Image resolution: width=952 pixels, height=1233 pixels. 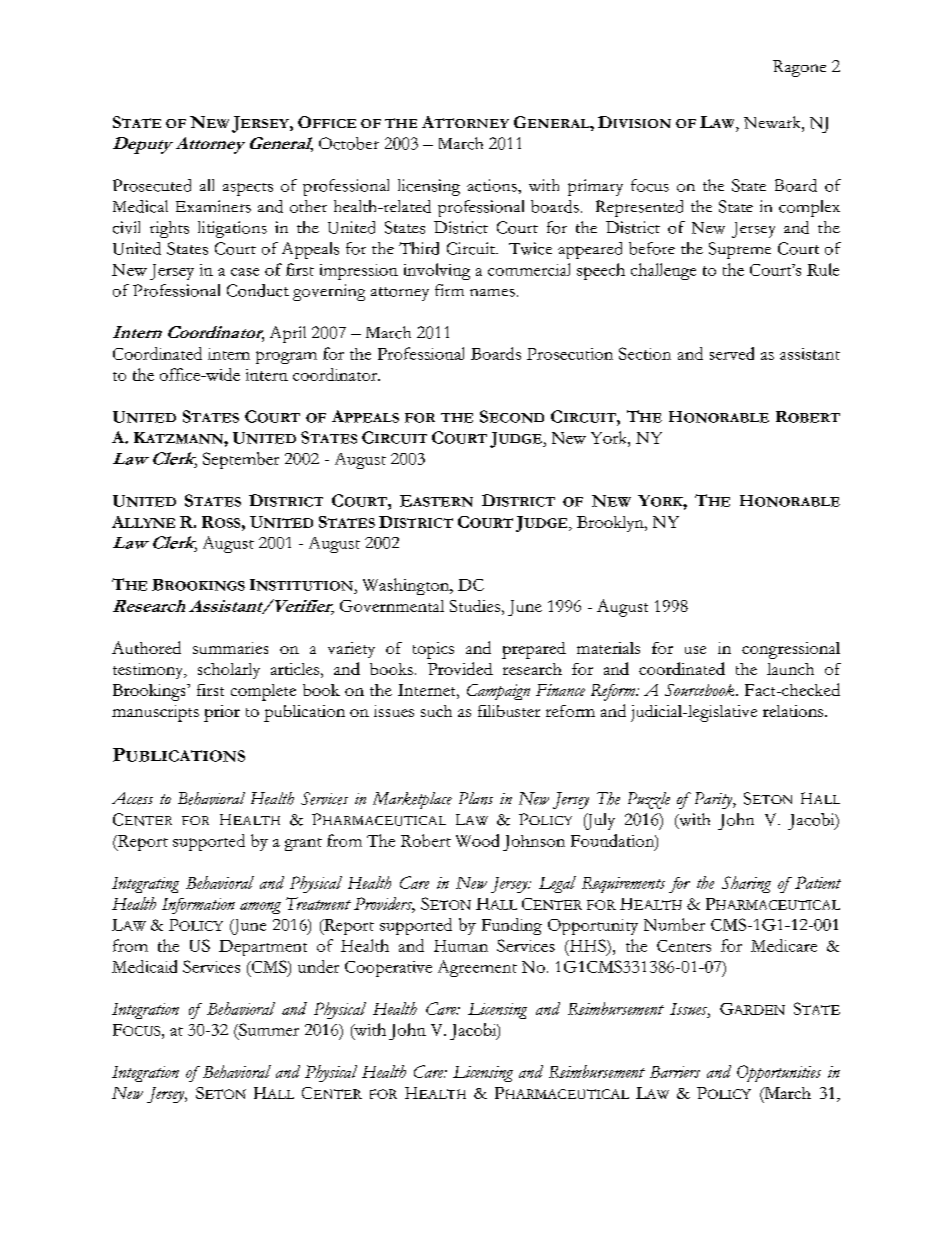 I want to click on Summer, so click(x=268, y=1029).
